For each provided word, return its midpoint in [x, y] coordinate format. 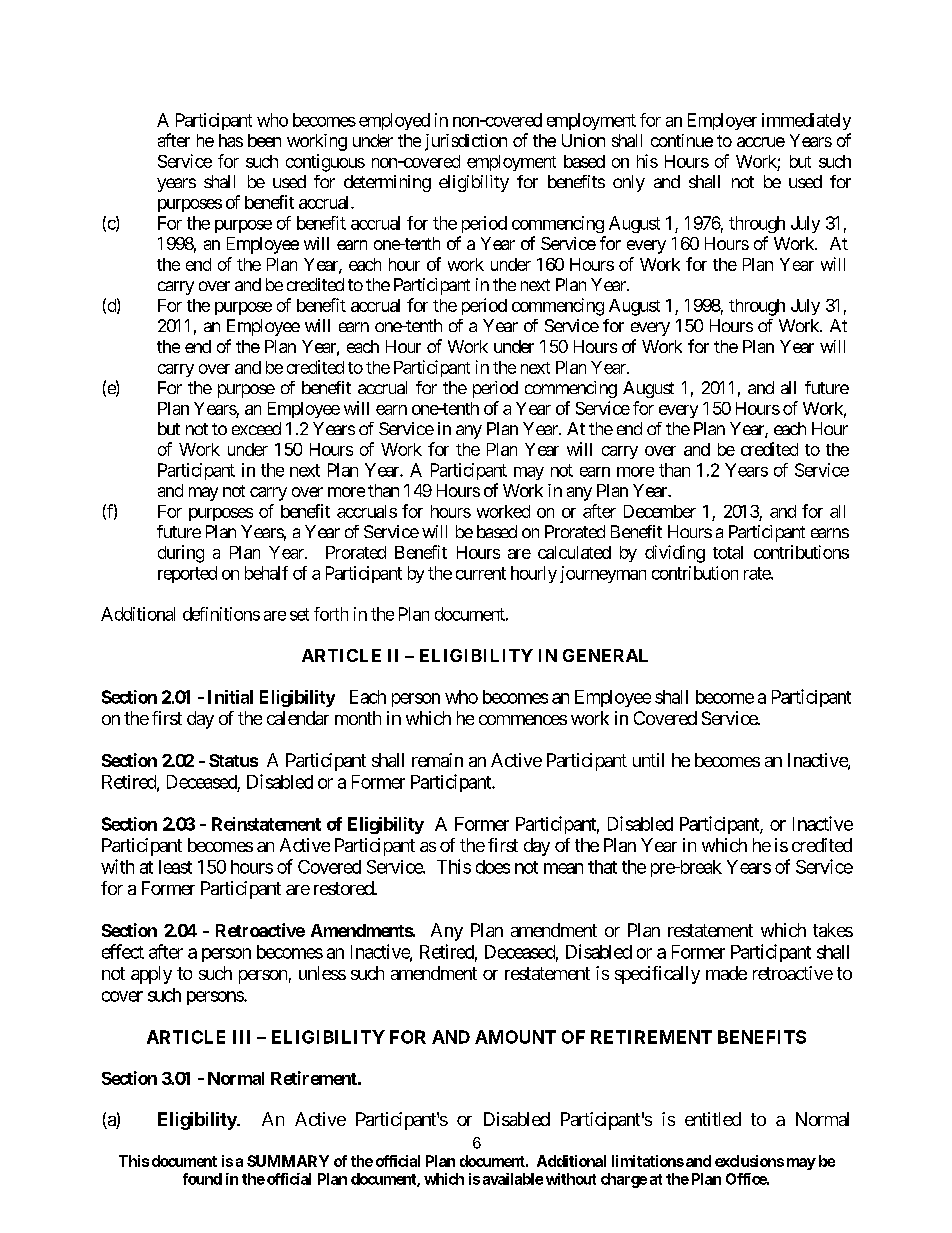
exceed [256, 428]
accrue [761, 142]
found [202, 1179]
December [660, 511]
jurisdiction [466, 142]
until [648, 760]
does [493, 867]
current [481, 573]
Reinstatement [266, 824]
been [264, 140]
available [513, 1179]
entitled [713, 1119]
